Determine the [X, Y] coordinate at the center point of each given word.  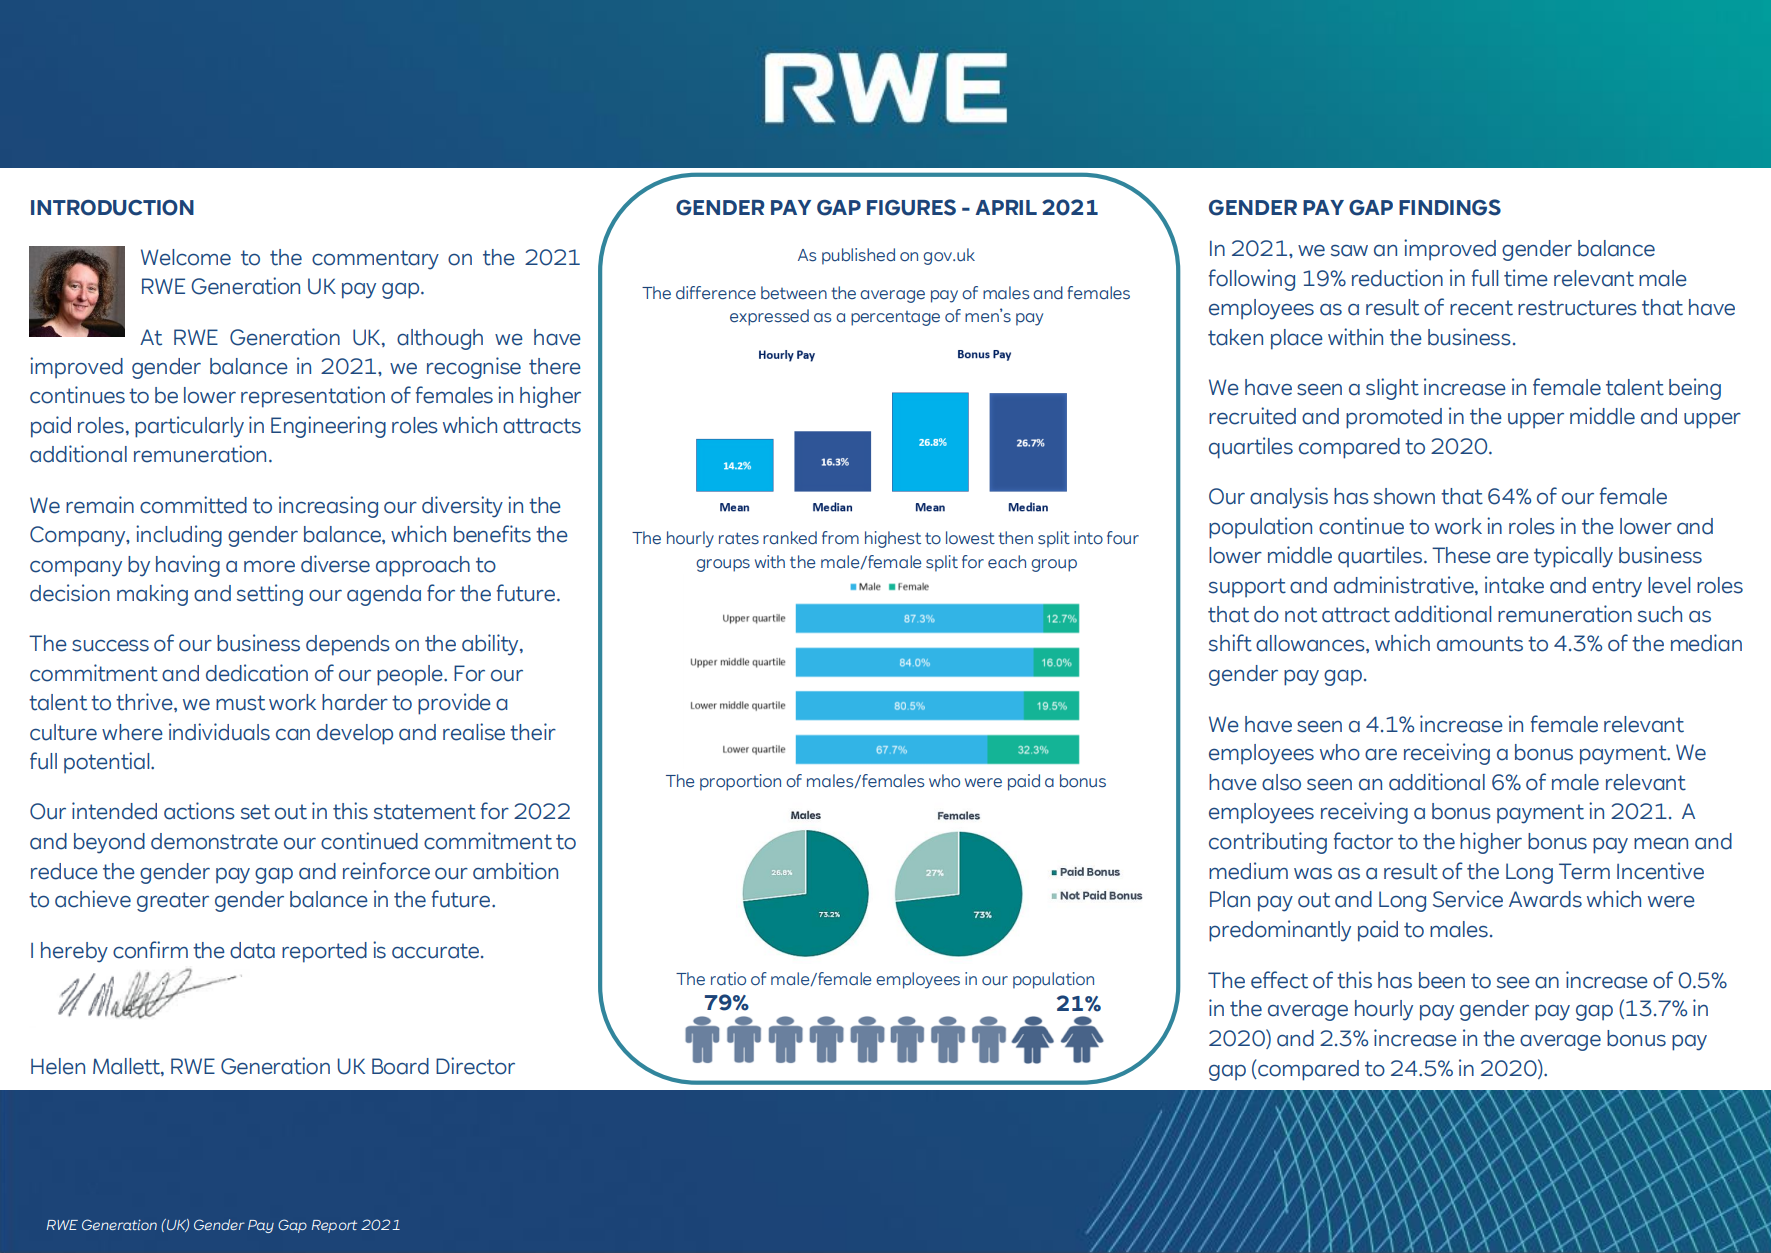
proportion [740, 782]
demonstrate [214, 841]
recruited [1252, 416]
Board [400, 1066]
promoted [1394, 418]
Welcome [186, 257]
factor [1363, 841]
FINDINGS [1450, 207]
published [858, 256]
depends [348, 645]
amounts [1480, 644]
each [1007, 562]
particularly [189, 427]
